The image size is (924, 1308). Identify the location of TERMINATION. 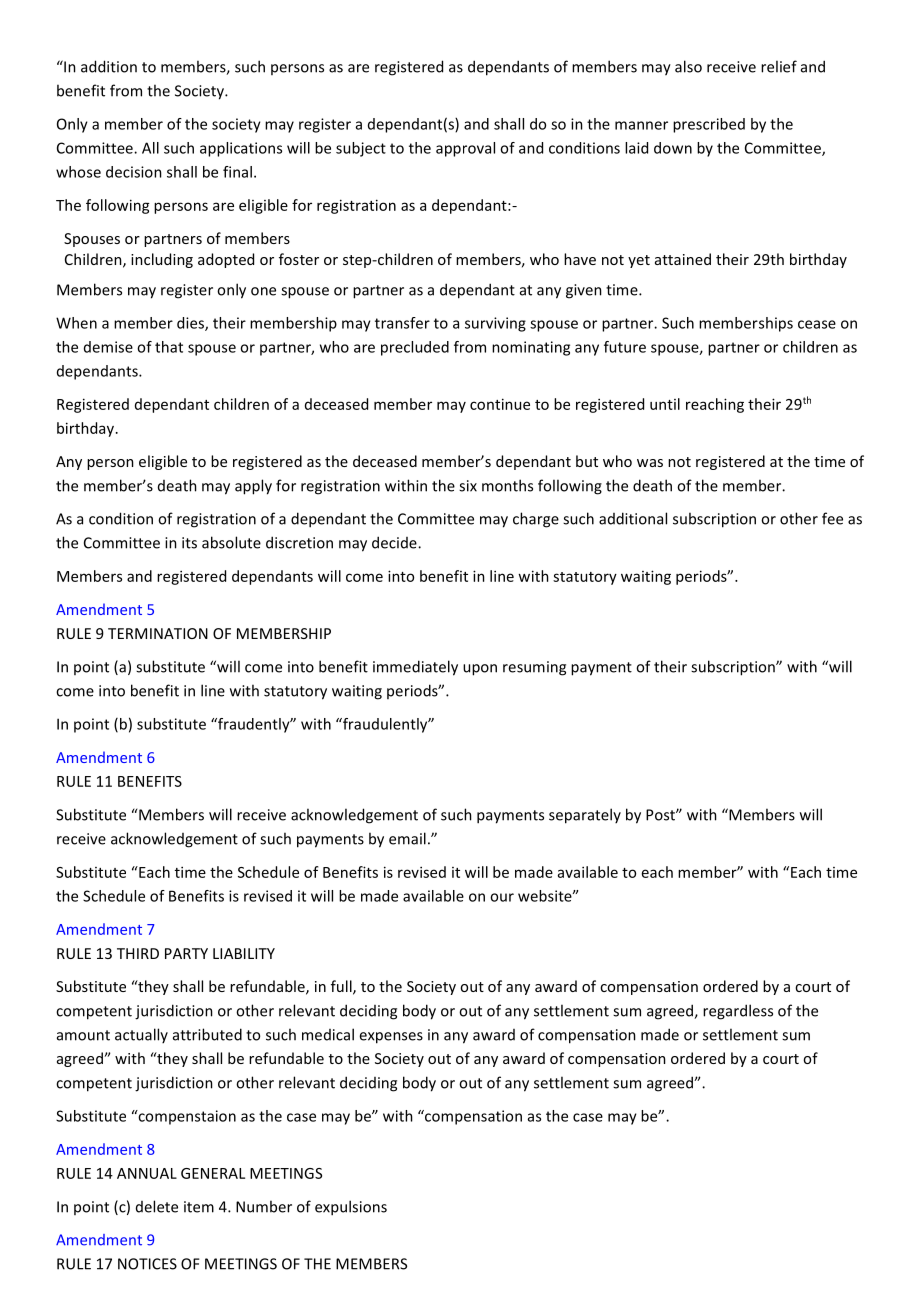
(158, 633).
